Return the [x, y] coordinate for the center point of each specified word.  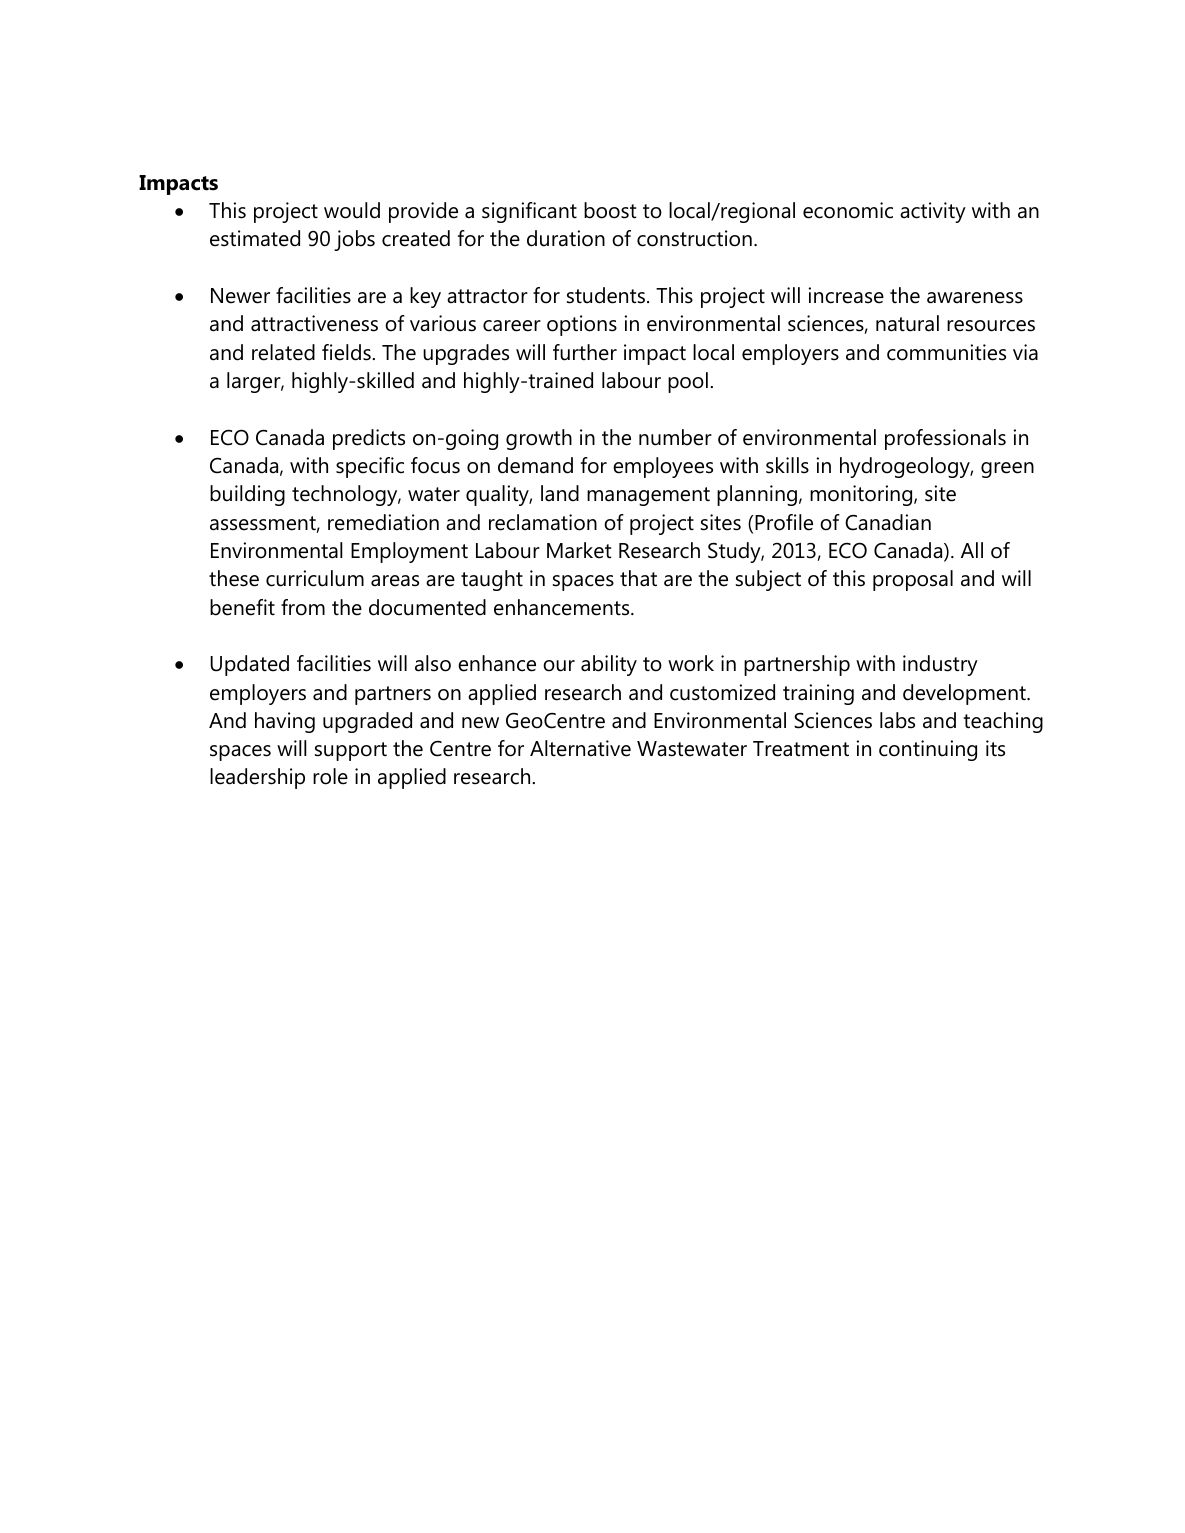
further [585, 352]
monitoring [862, 495]
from [303, 607]
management [648, 496]
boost [610, 210]
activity [933, 212]
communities [946, 352]
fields [347, 352]
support [351, 751]
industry [940, 665]
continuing [928, 750]
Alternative [580, 748]
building [247, 495]
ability [609, 665]
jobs [354, 240]
